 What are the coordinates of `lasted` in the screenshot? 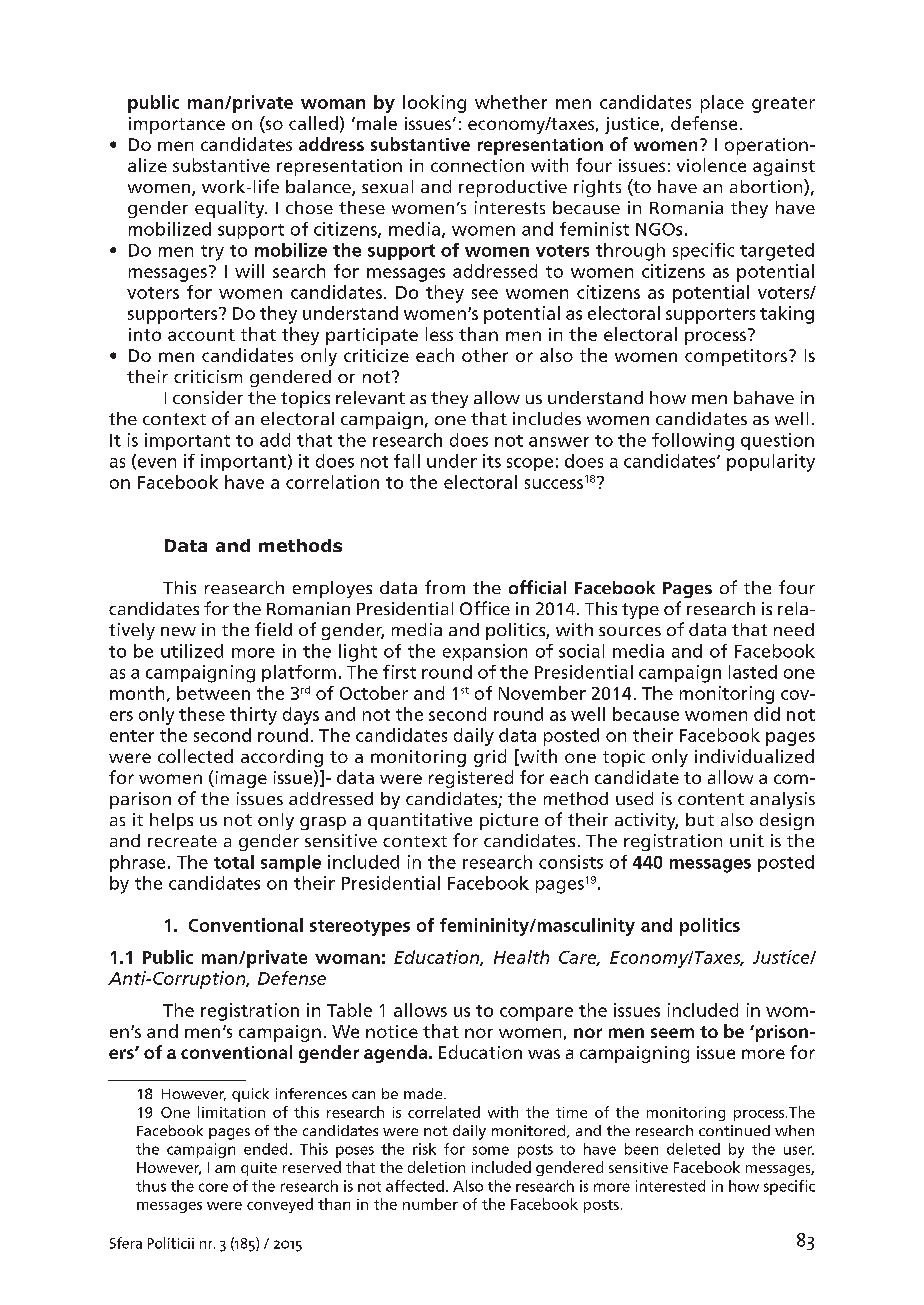 It's located at (753, 672).
